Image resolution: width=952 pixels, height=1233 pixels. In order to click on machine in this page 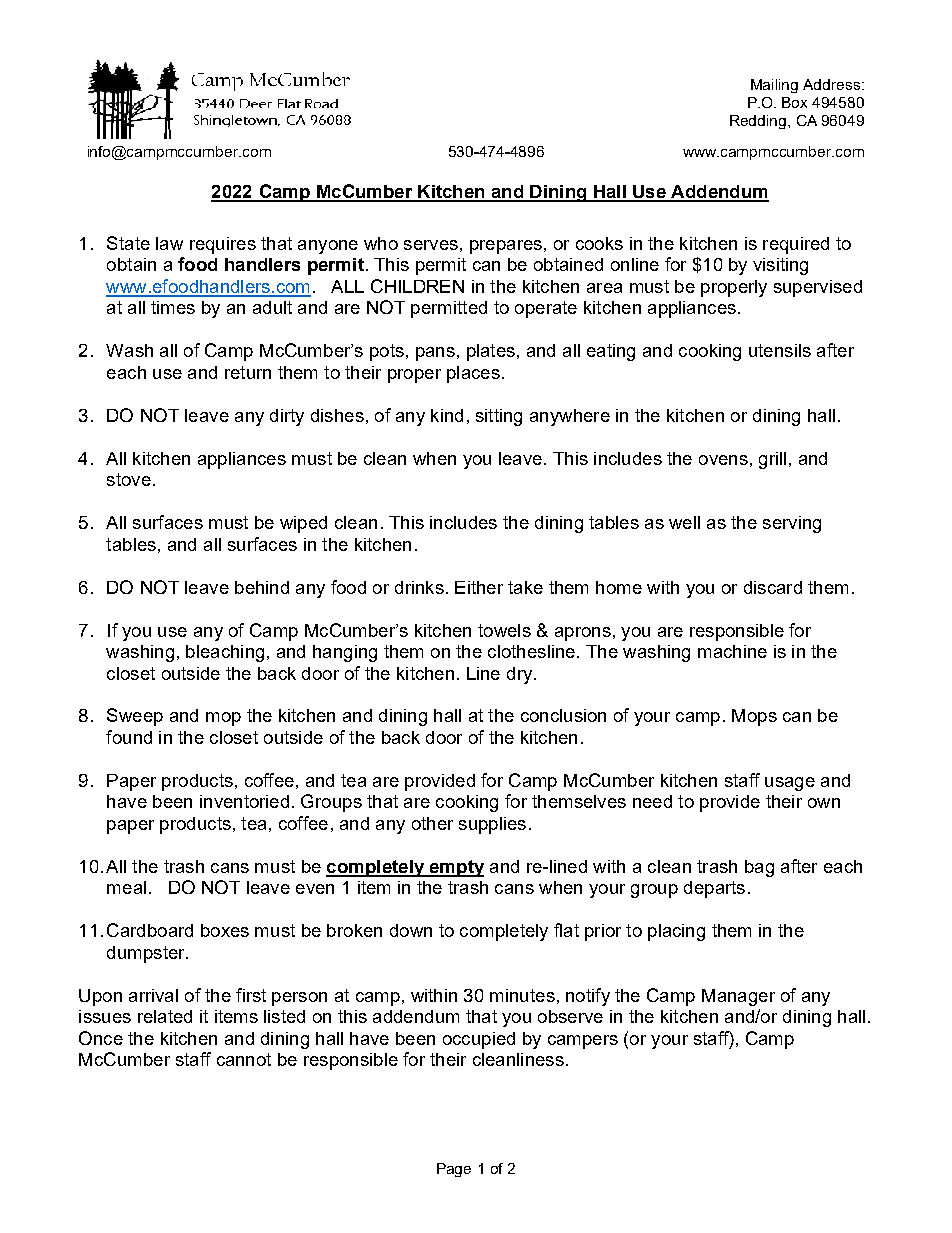, I will do `click(732, 651)`.
